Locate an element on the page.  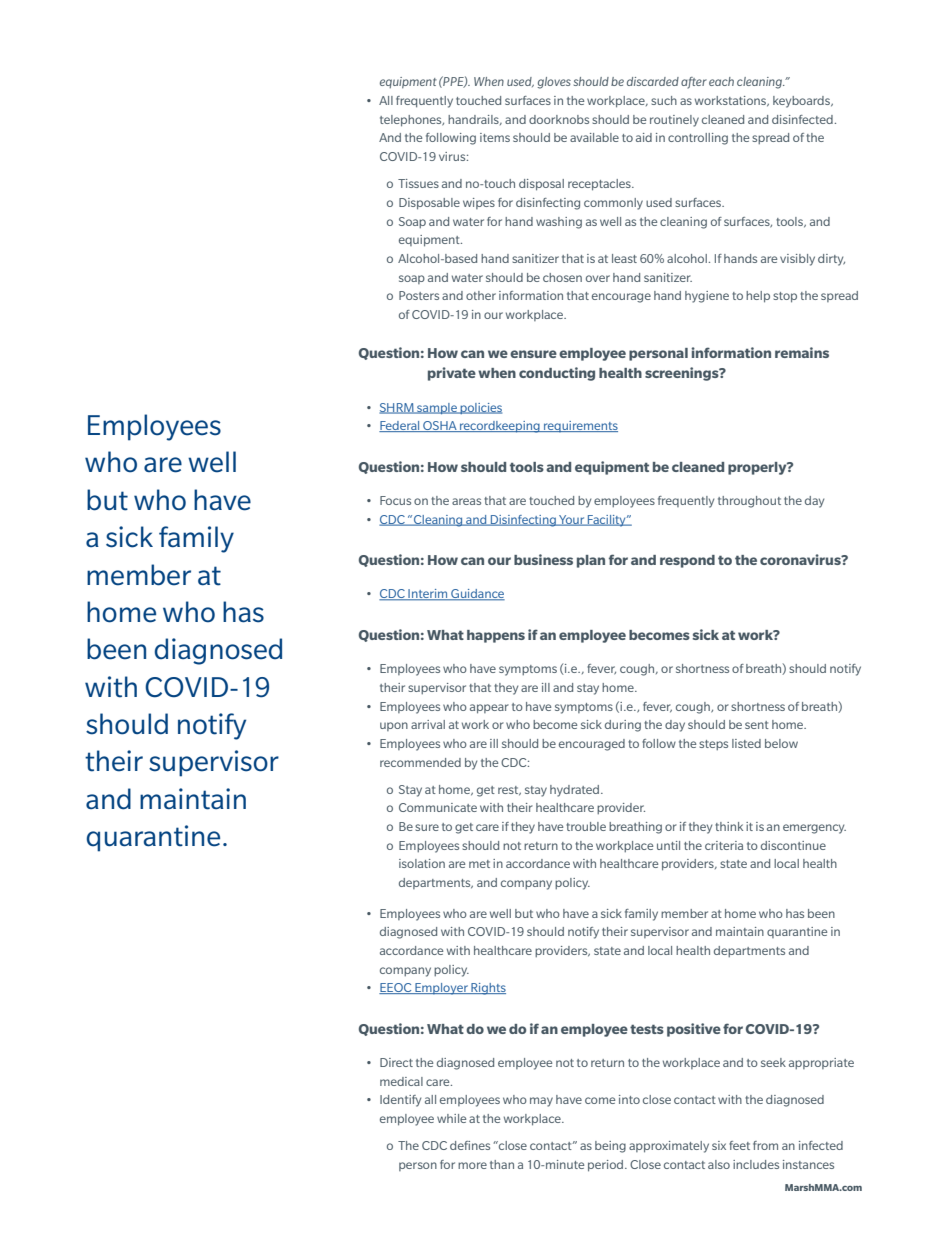
throughout is located at coordinates (749, 502).
